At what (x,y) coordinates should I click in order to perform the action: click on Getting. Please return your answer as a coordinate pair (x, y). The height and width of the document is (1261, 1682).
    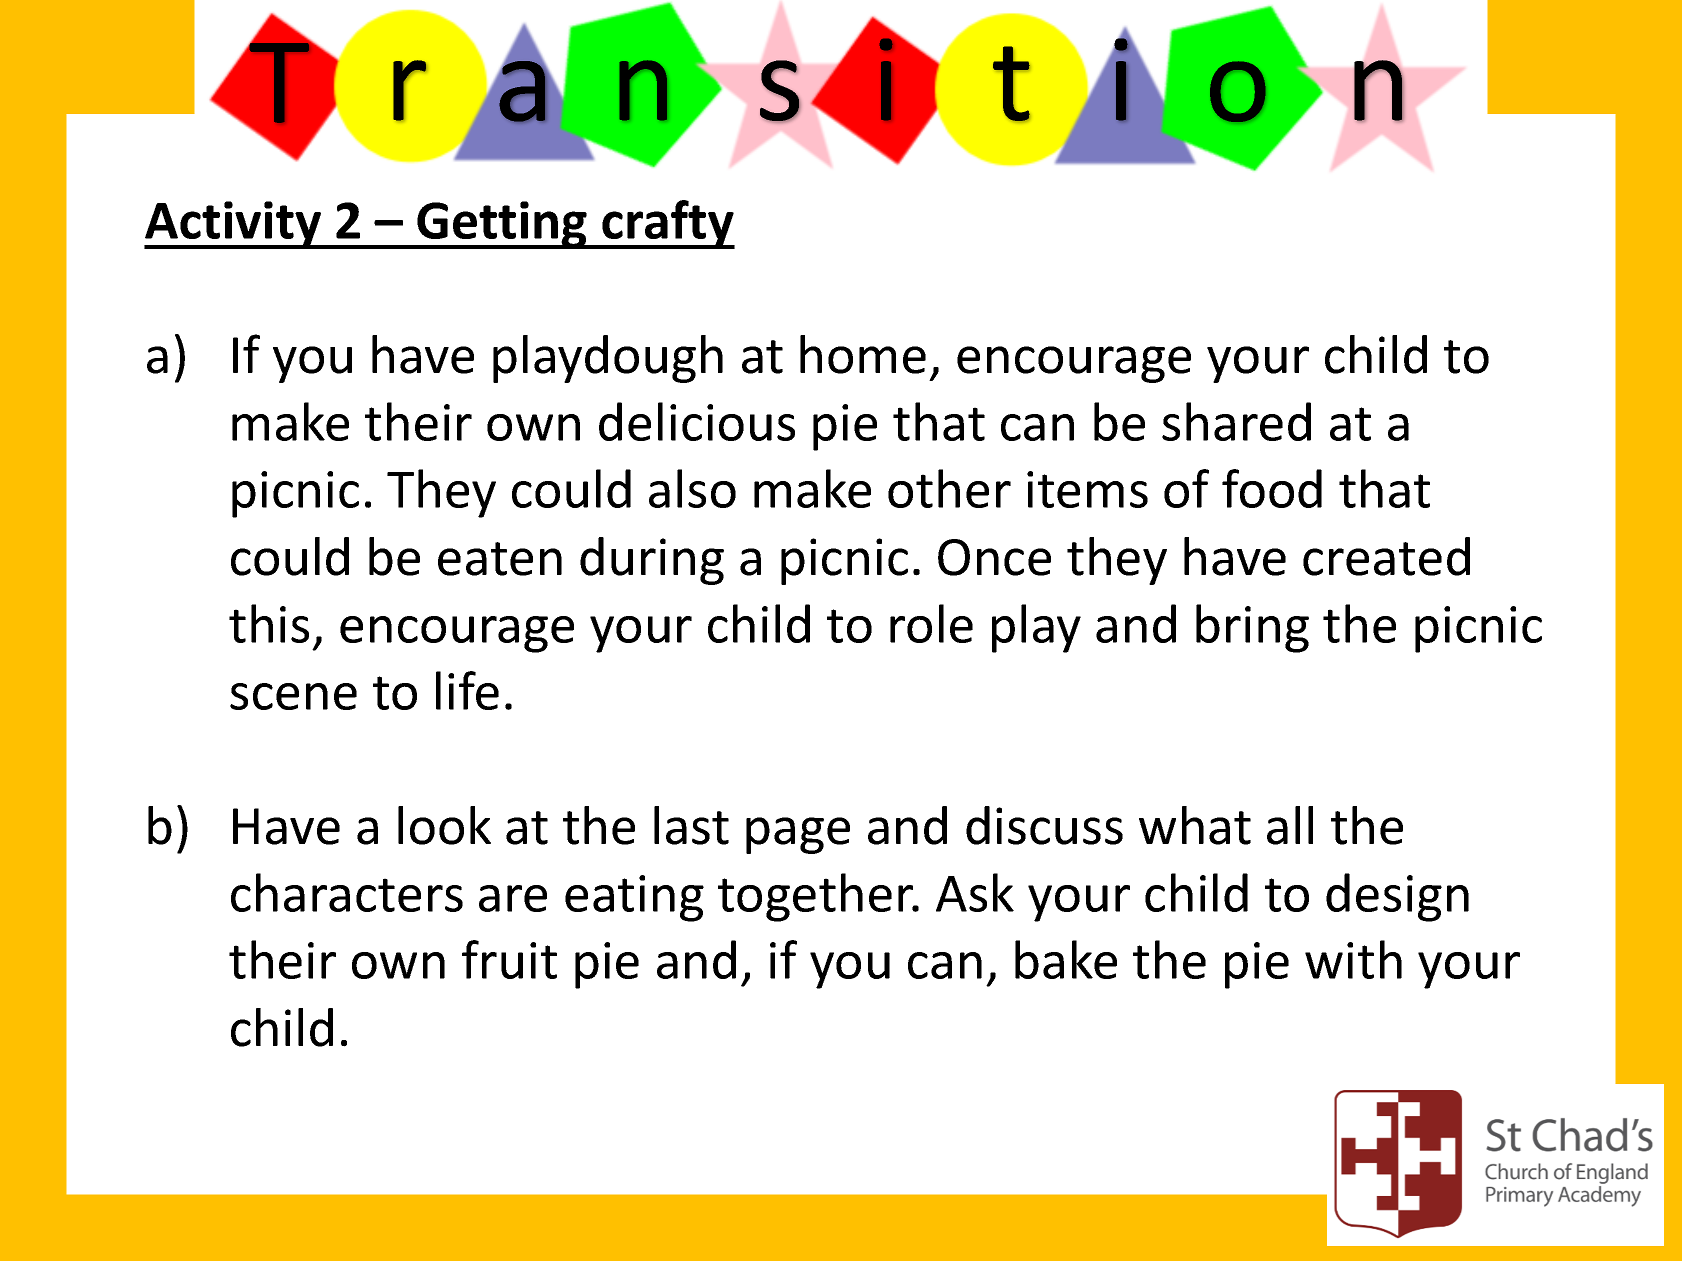
    Looking at the image, I should click on (502, 225).
